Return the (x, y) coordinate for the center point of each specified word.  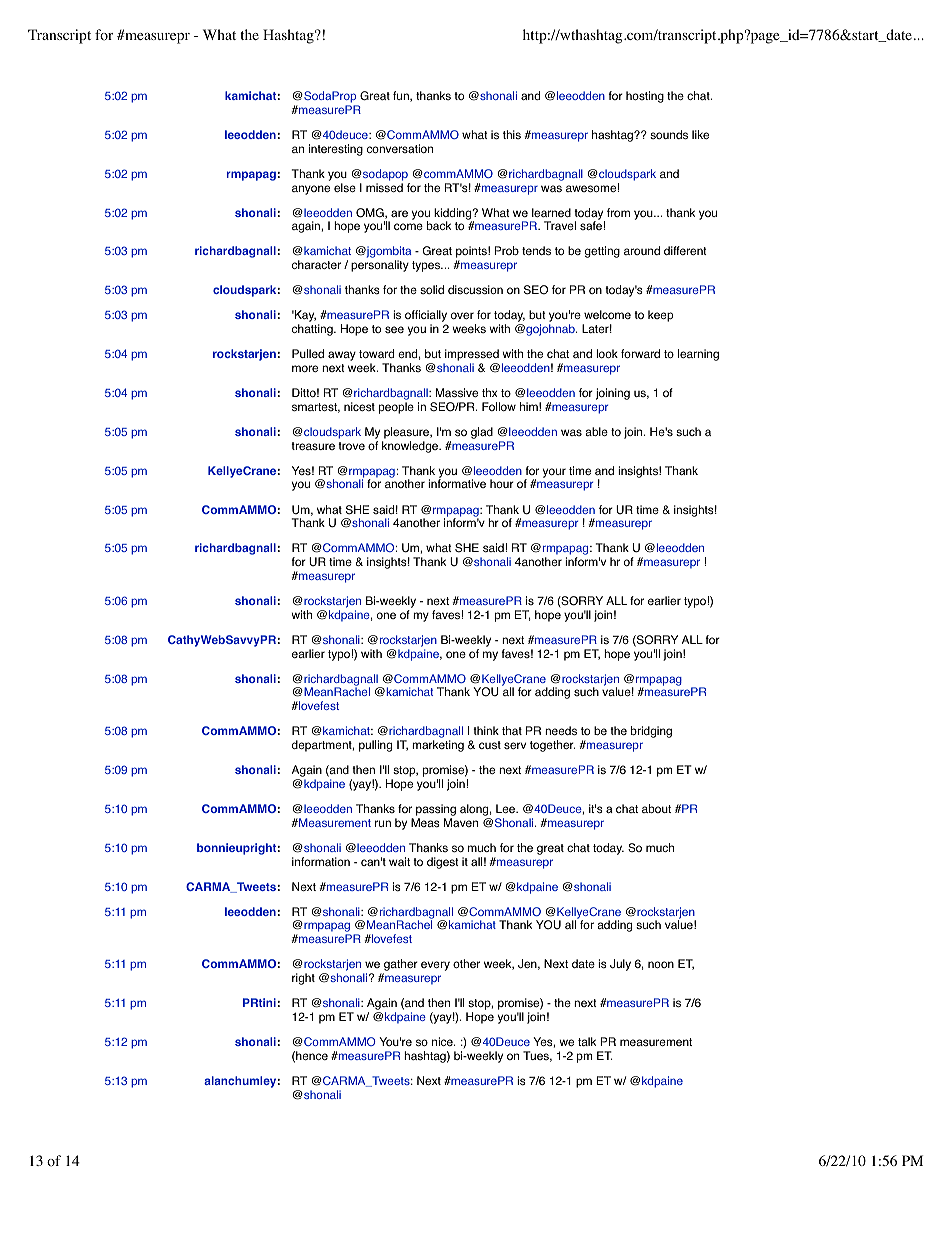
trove (351, 446)
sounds (669, 135)
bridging (651, 732)
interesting (336, 150)
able (596, 431)
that (512, 730)
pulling (375, 746)
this (512, 135)
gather (400, 966)
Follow (499, 406)
